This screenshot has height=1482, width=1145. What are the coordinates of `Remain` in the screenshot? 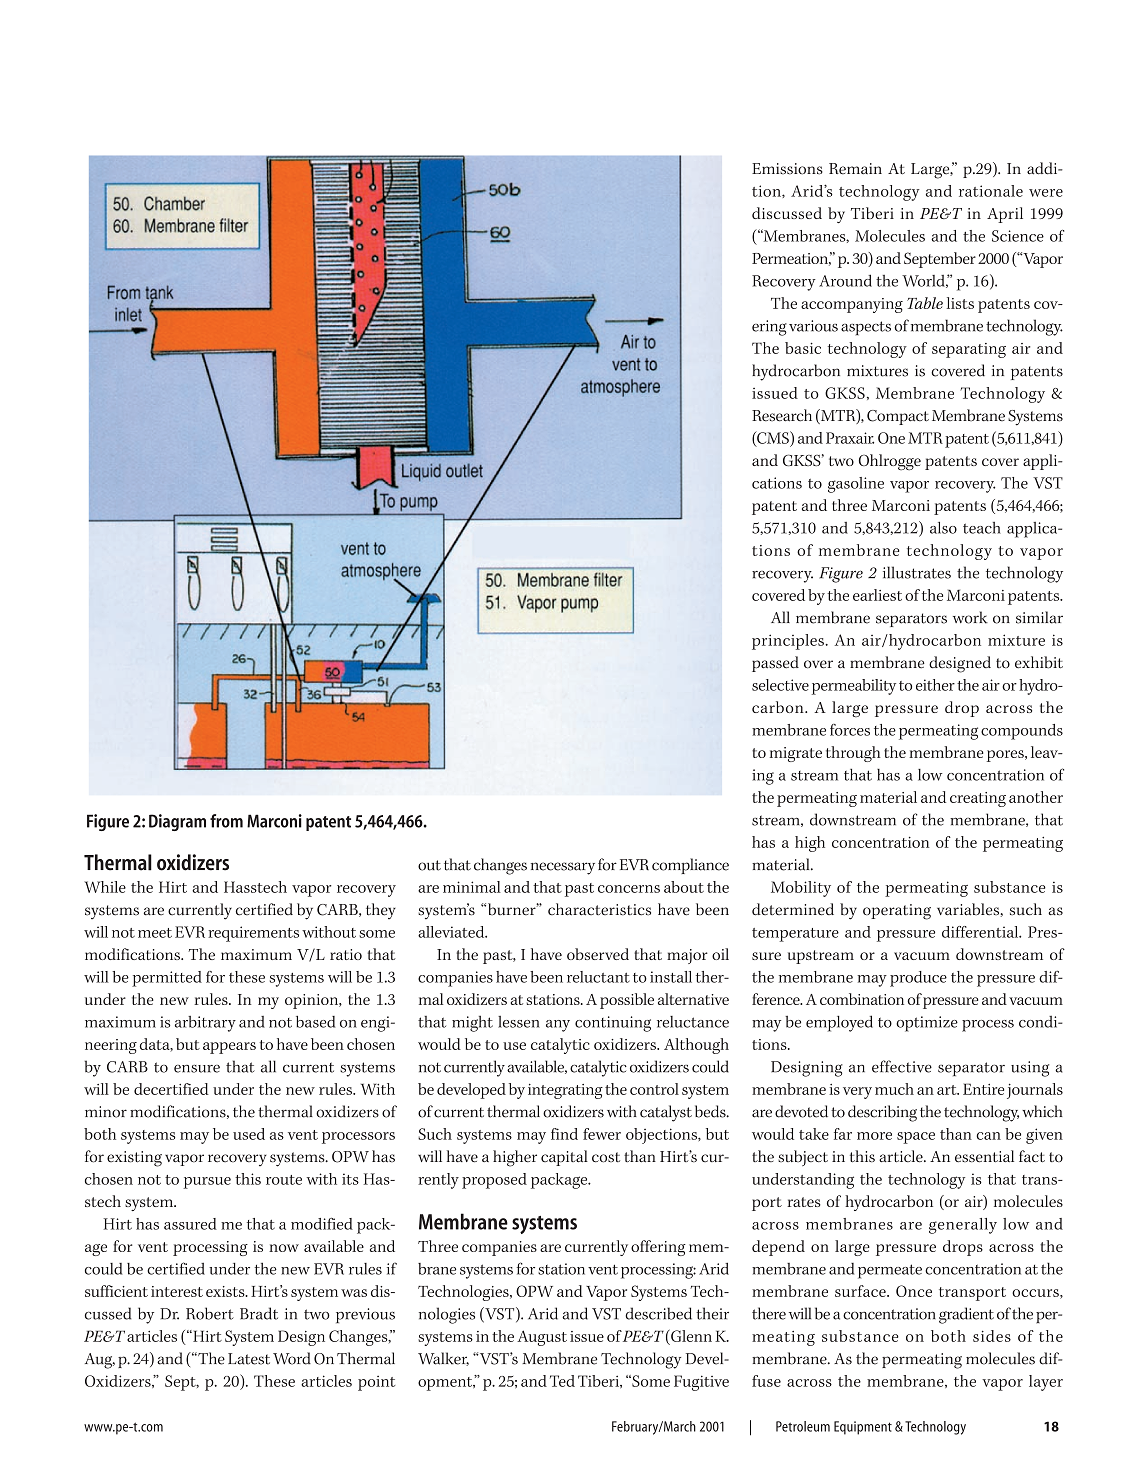 It's located at (855, 169).
